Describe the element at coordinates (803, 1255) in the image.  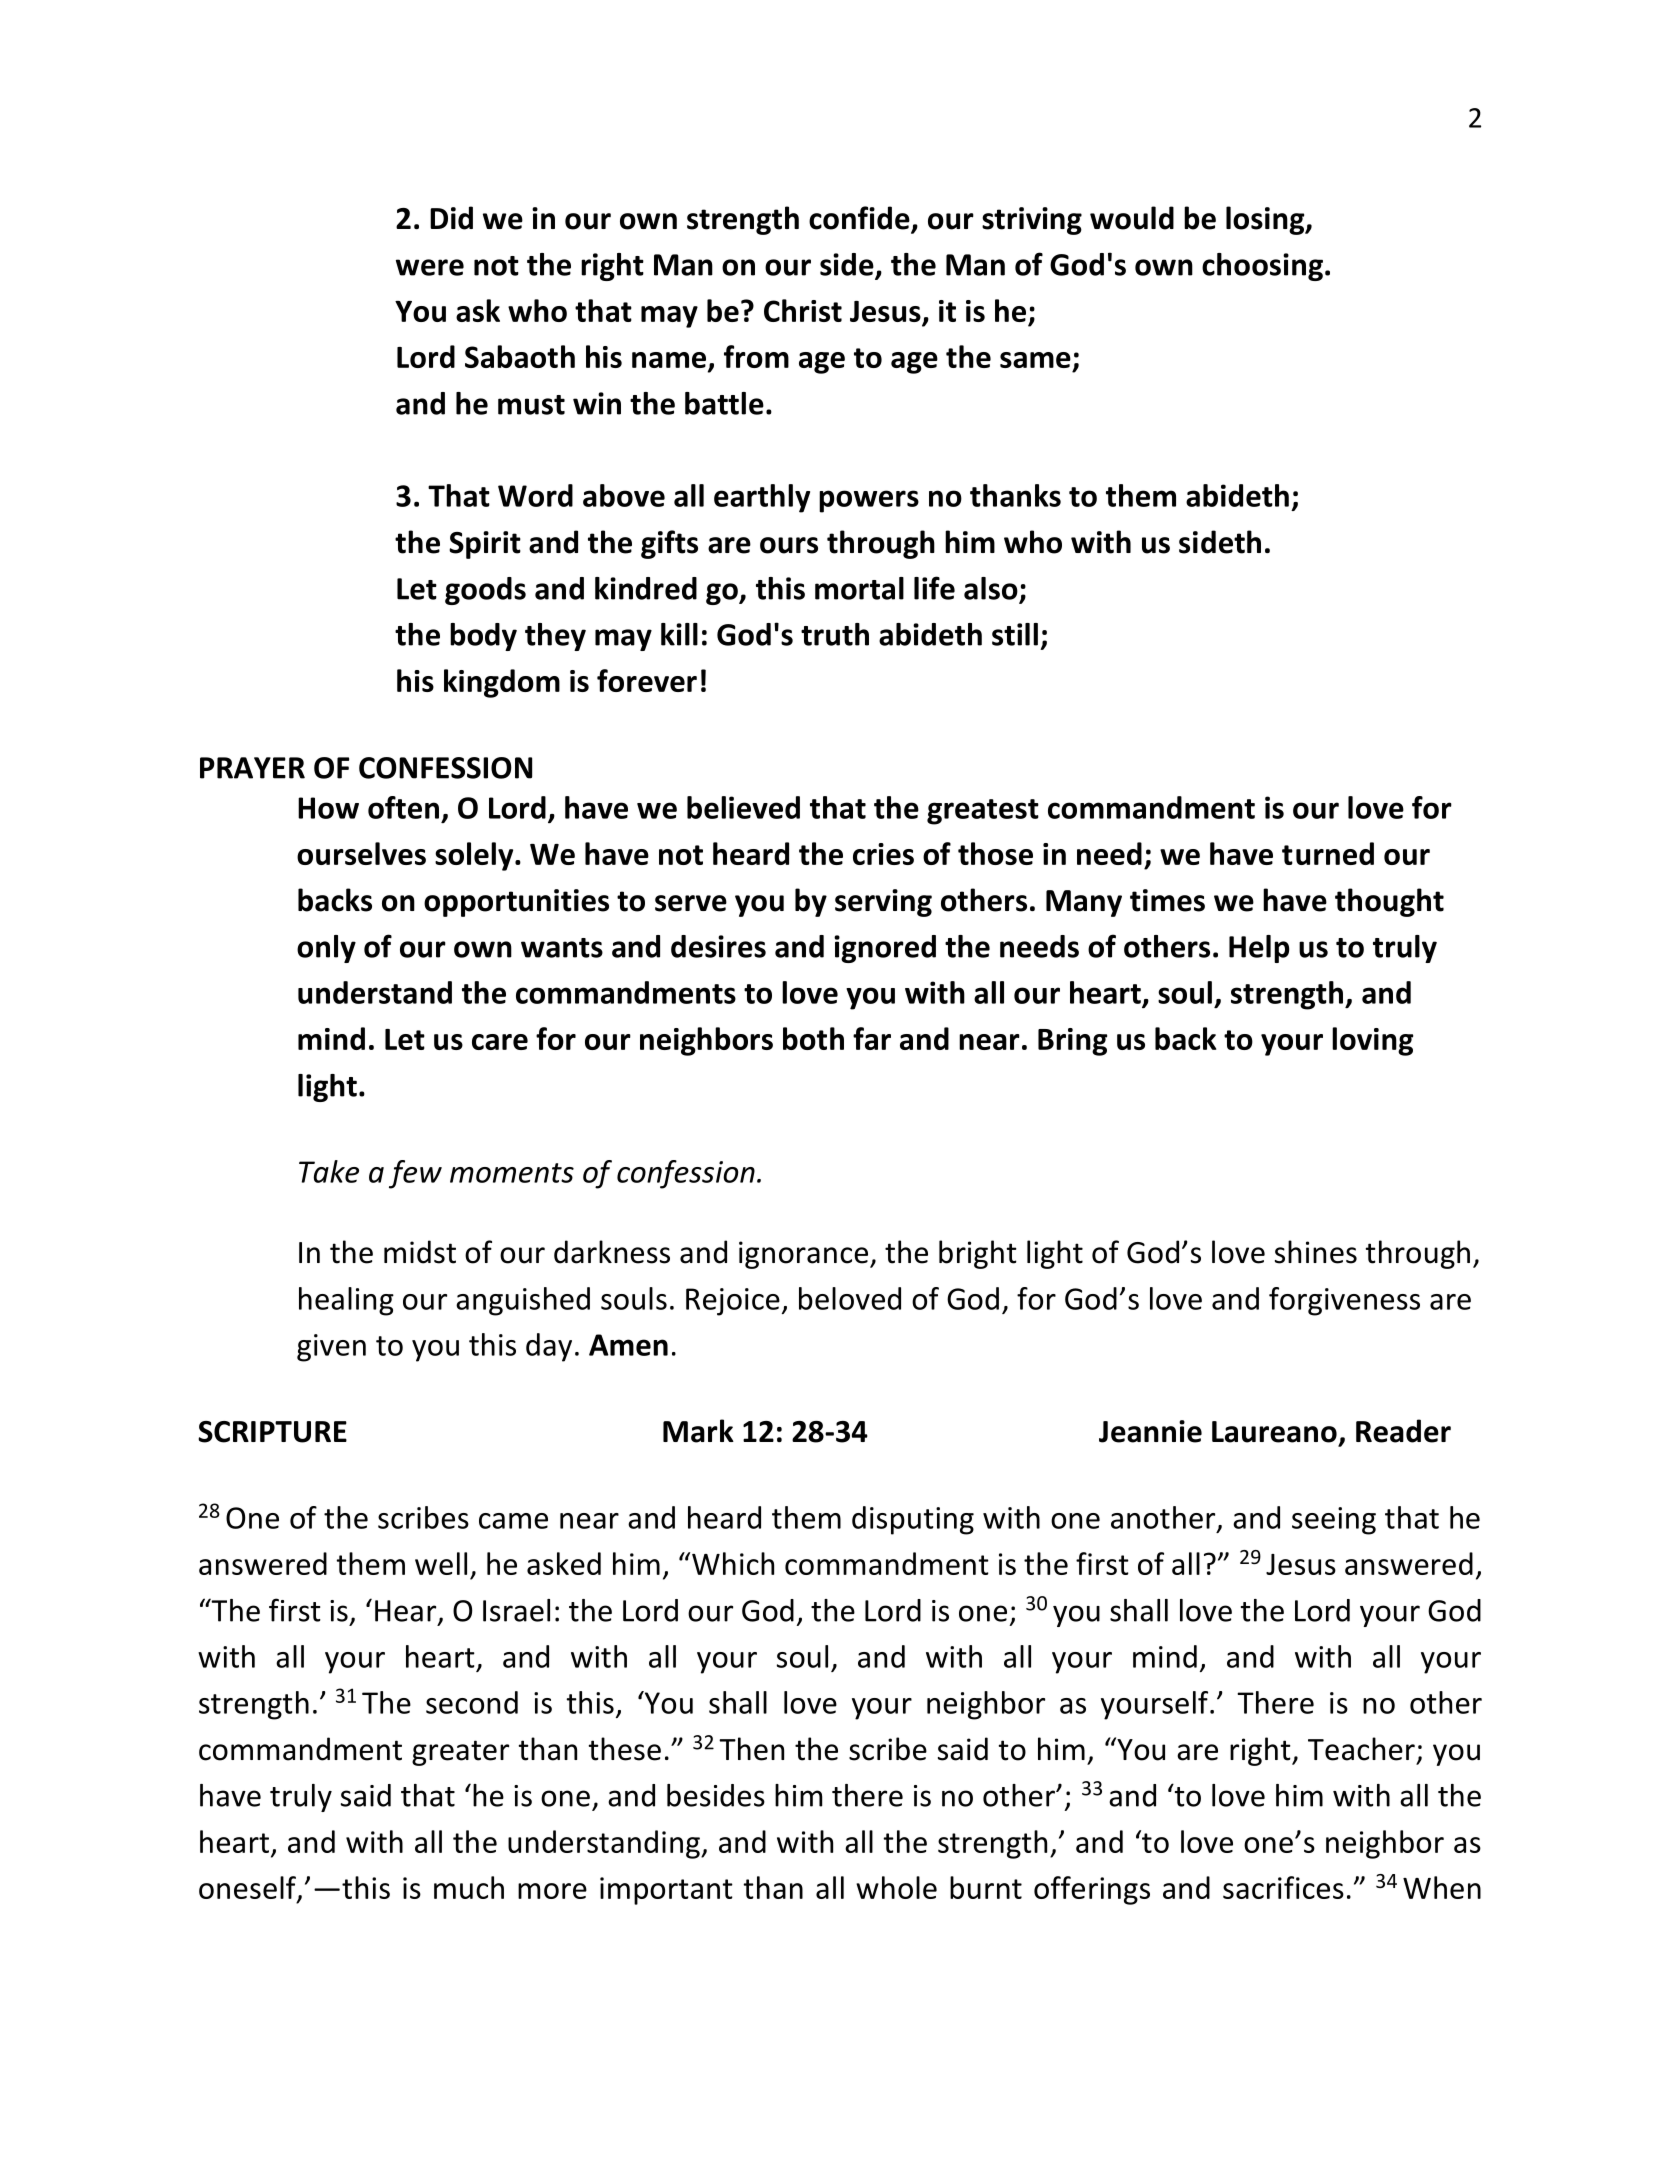
I see `ignorance` at that location.
